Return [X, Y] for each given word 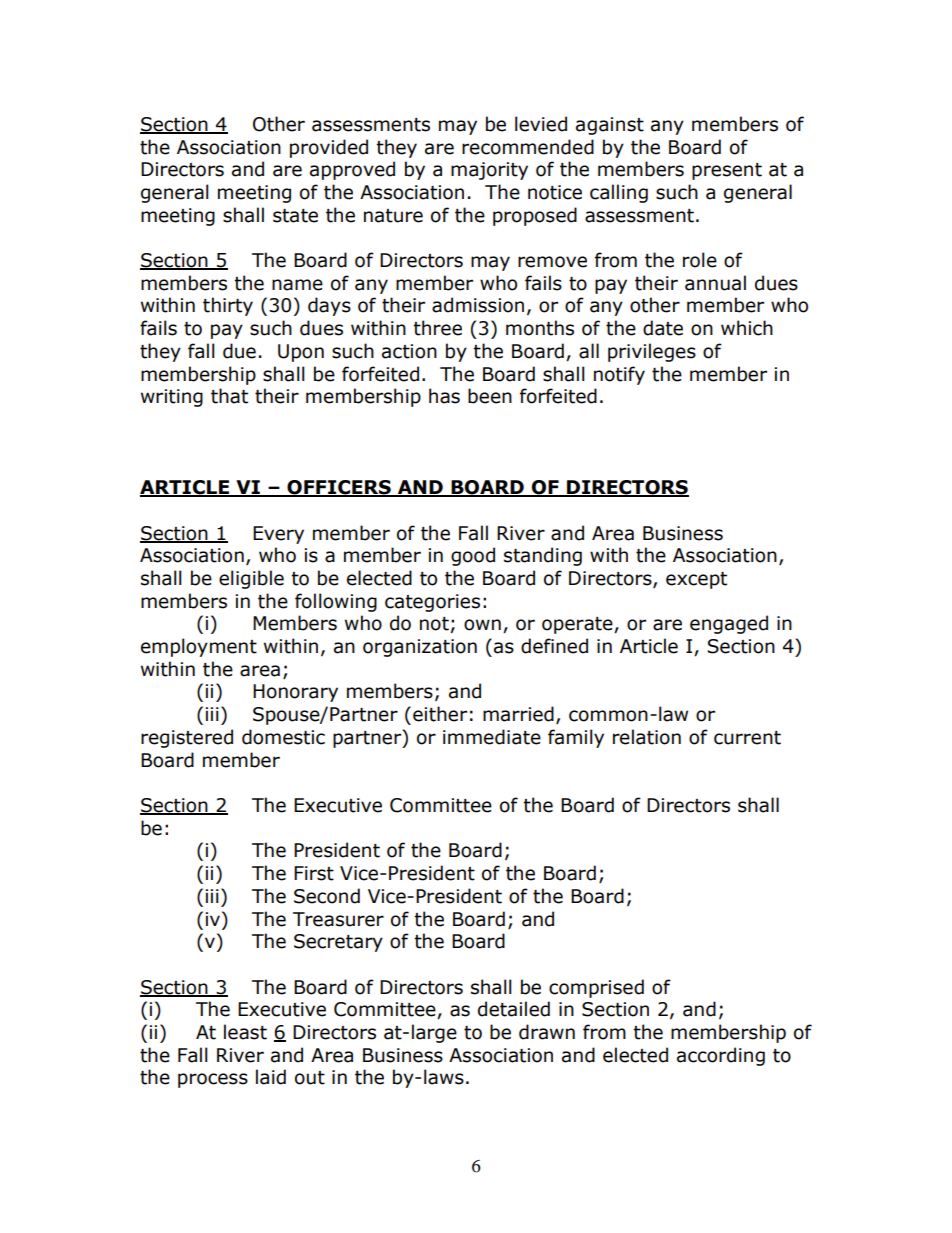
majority [489, 171]
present [727, 171]
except [696, 580]
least [245, 1032]
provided [329, 148]
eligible [251, 579]
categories [432, 603]
